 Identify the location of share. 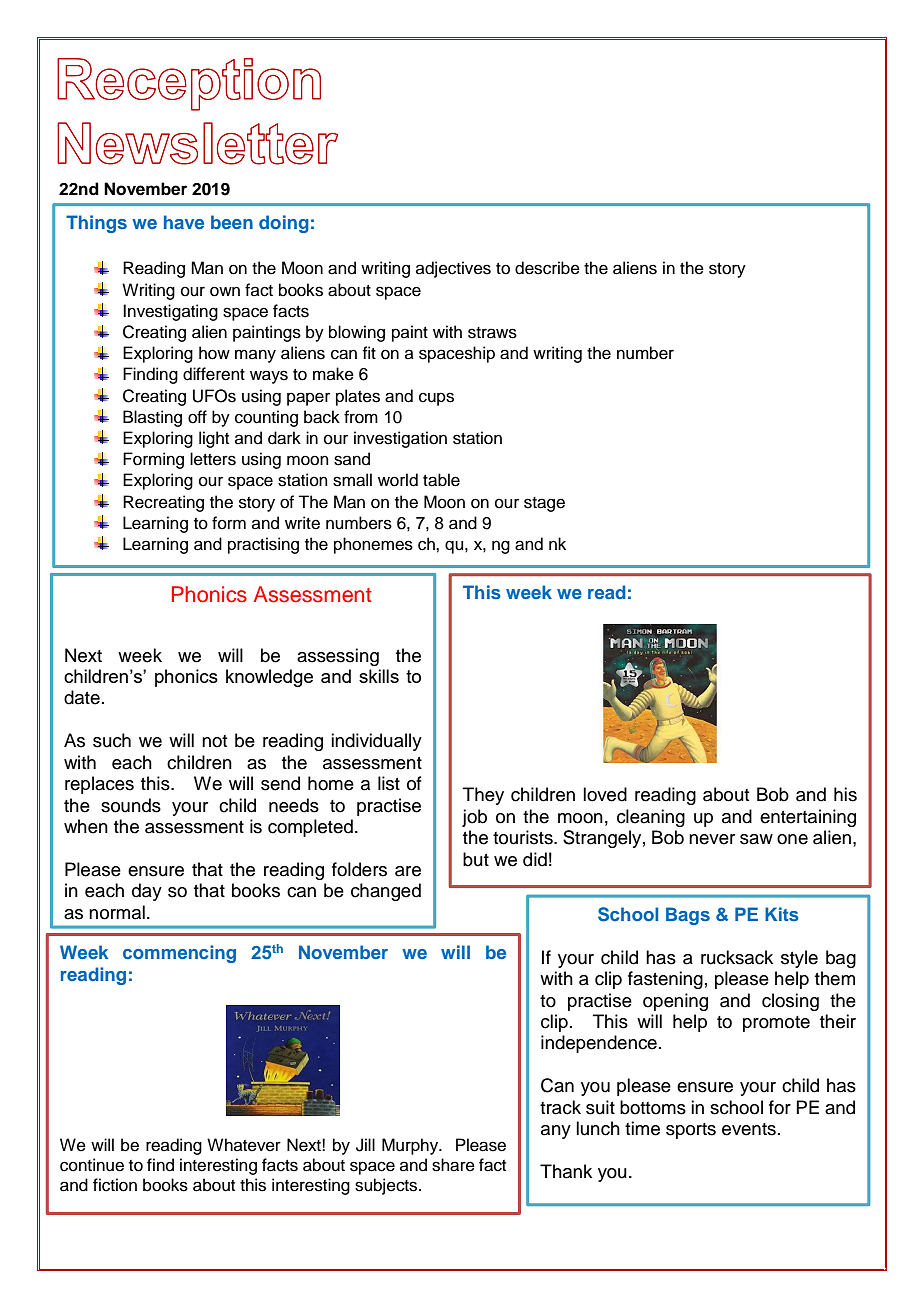
(453, 1165).
